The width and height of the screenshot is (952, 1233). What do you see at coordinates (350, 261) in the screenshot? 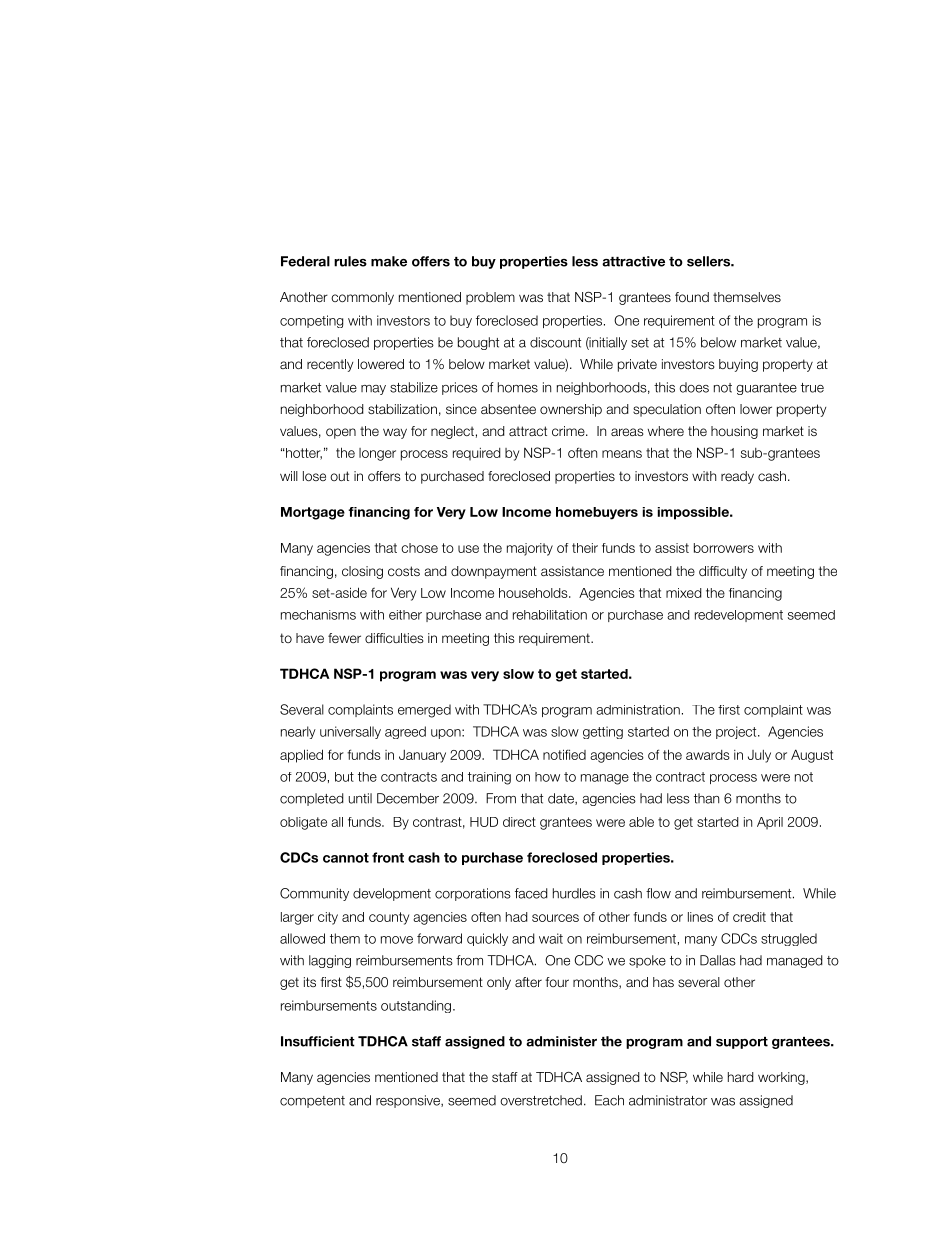
I see `rules` at bounding box center [350, 261].
